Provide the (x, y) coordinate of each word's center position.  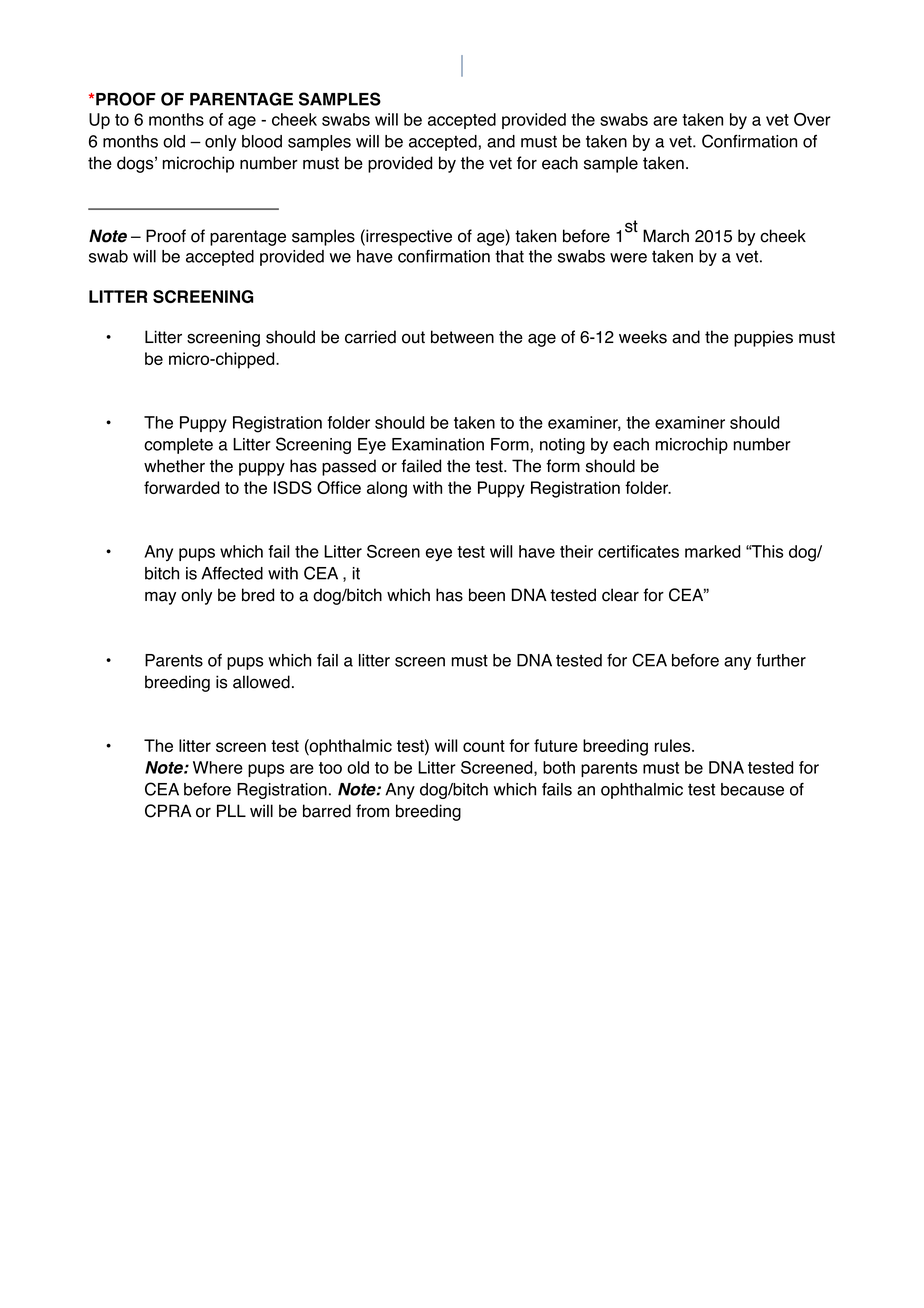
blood (262, 141)
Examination (438, 444)
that (509, 256)
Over (812, 119)
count (484, 746)
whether (174, 466)
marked (712, 551)
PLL (231, 810)
